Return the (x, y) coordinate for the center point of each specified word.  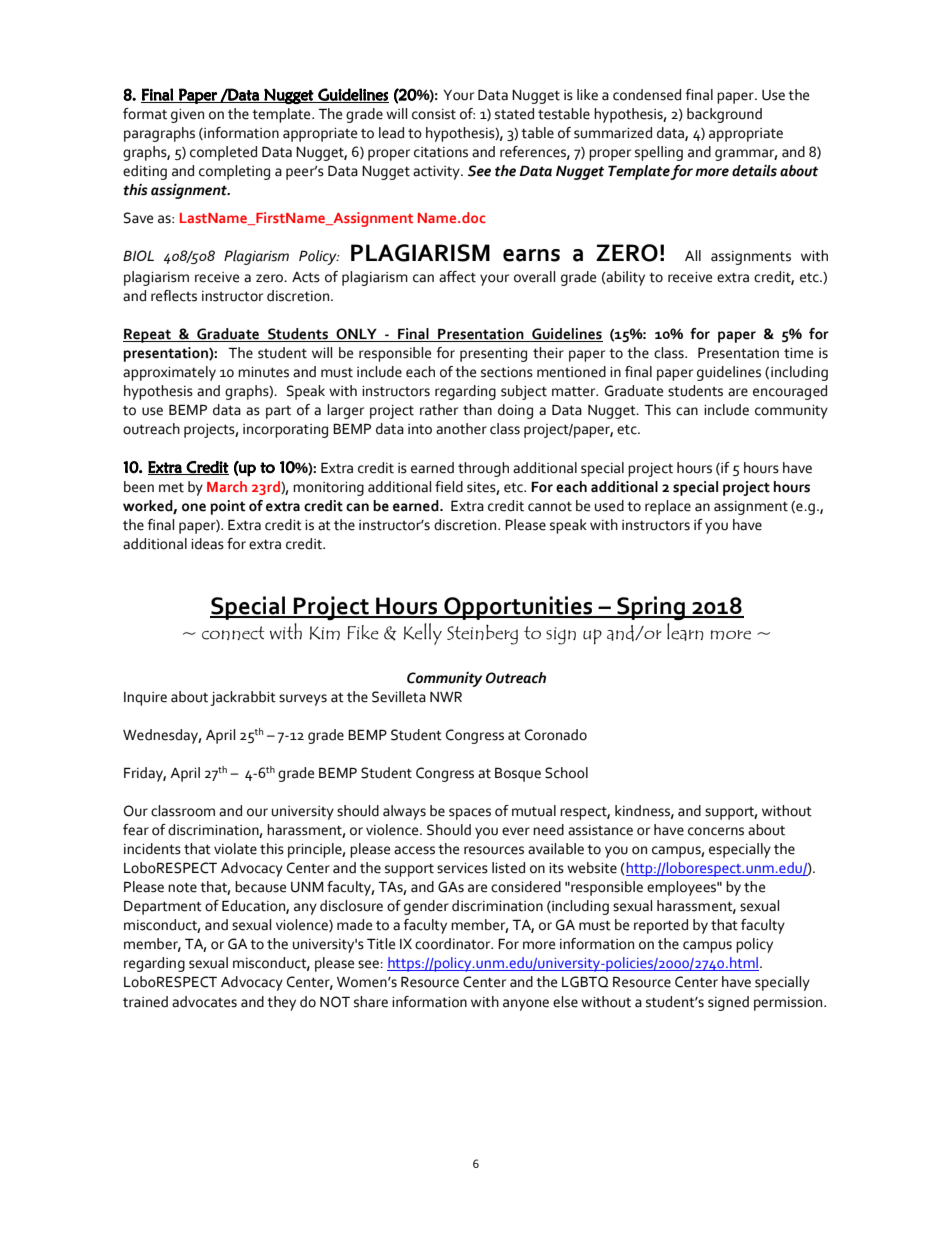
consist (434, 114)
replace (668, 507)
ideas (207, 544)
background (724, 115)
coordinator (454, 944)
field (449, 487)
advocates (204, 1002)
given (187, 116)
